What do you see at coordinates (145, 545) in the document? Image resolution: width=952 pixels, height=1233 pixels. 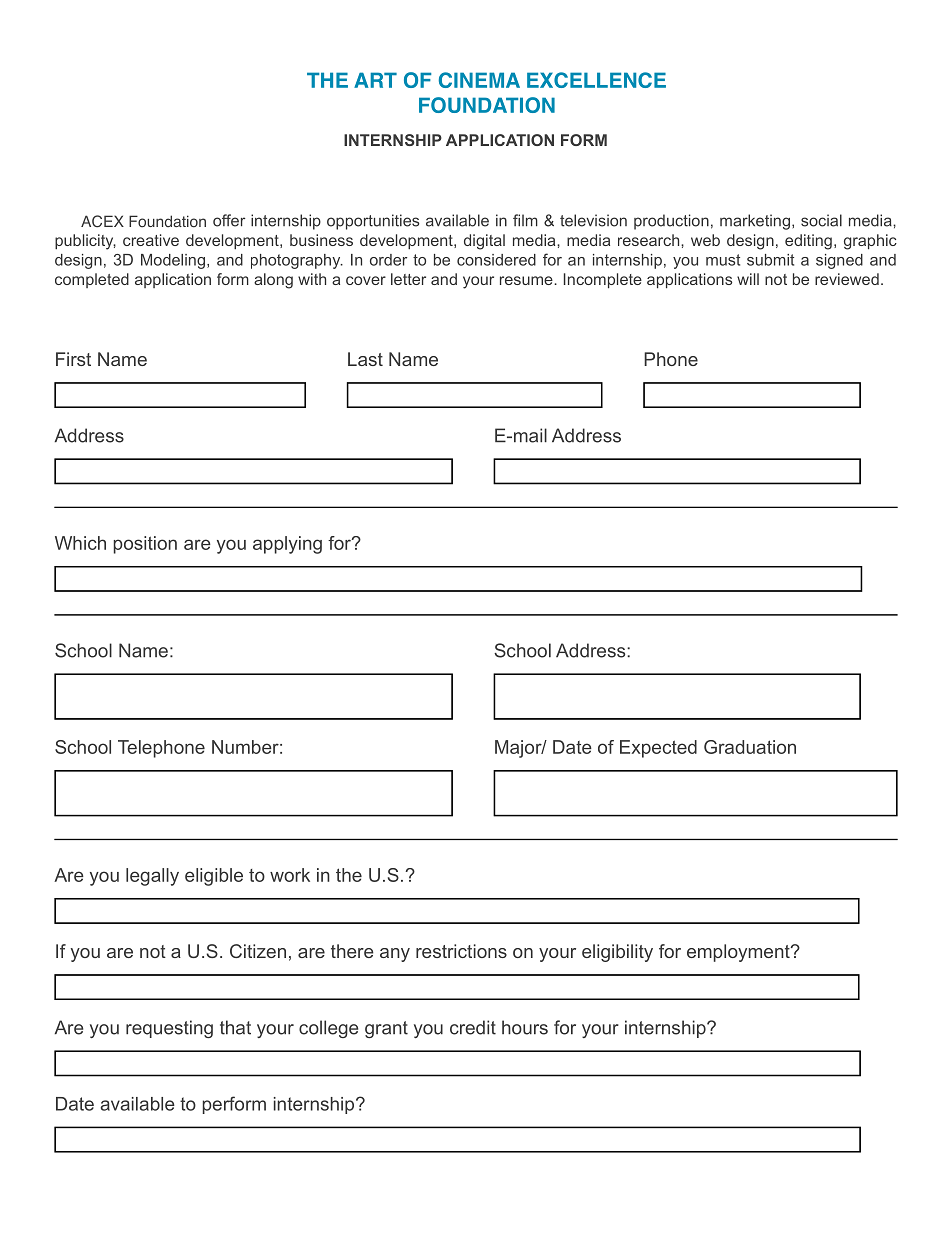 I see `position` at bounding box center [145, 545].
